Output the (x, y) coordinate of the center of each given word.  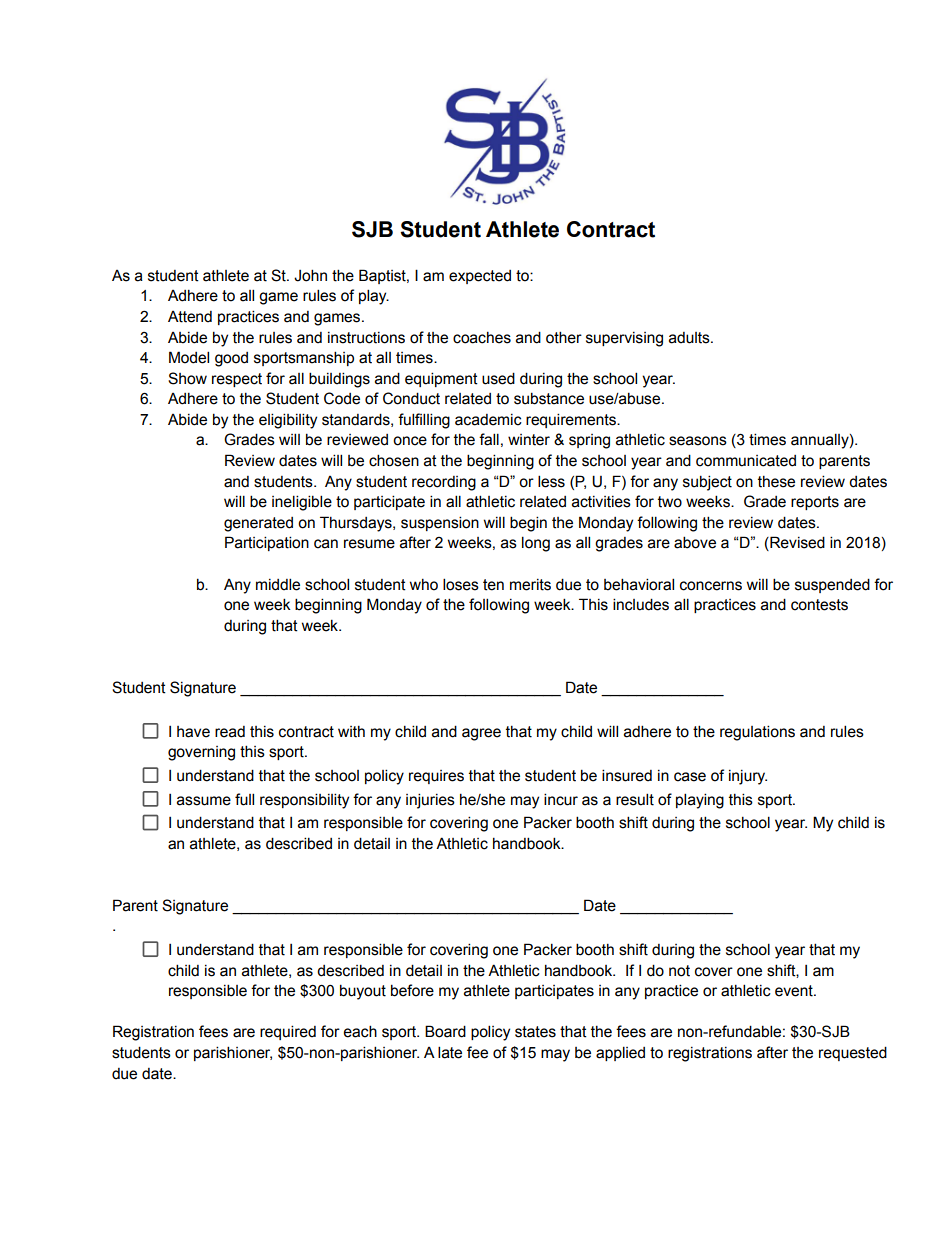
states (535, 1032)
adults (690, 338)
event (795, 991)
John (310, 275)
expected (480, 277)
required (288, 1032)
